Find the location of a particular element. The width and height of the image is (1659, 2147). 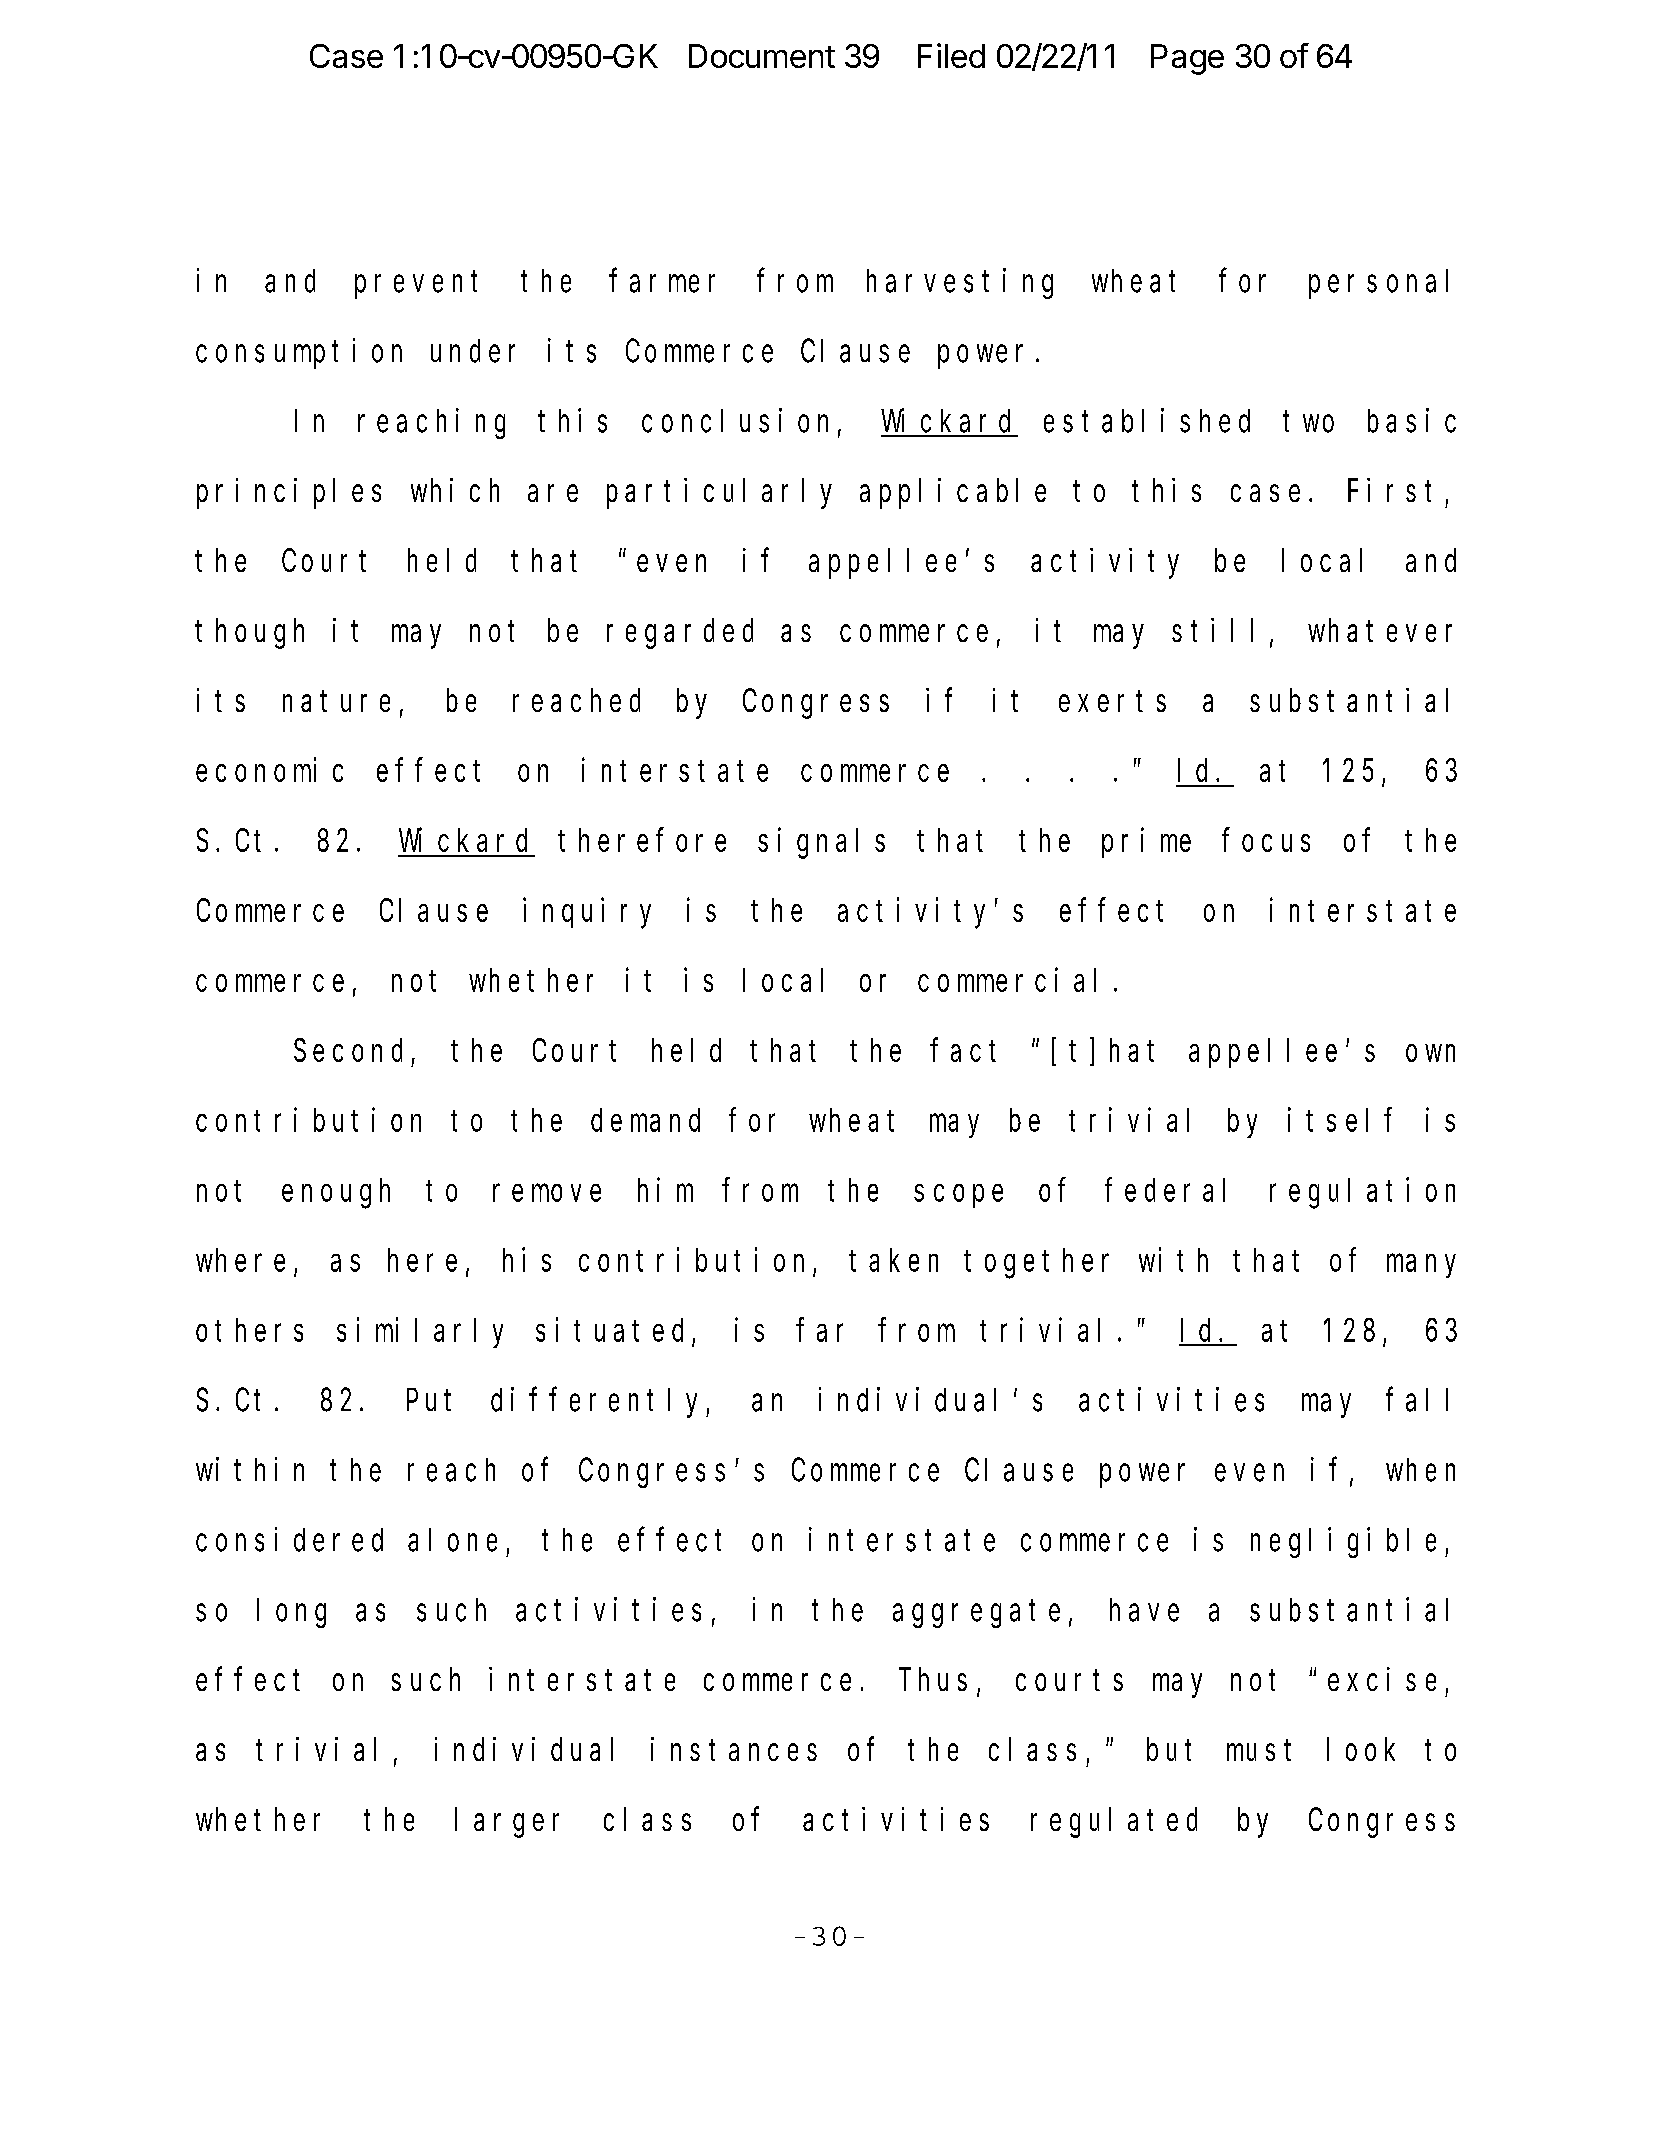

Page is located at coordinates (1187, 59).
